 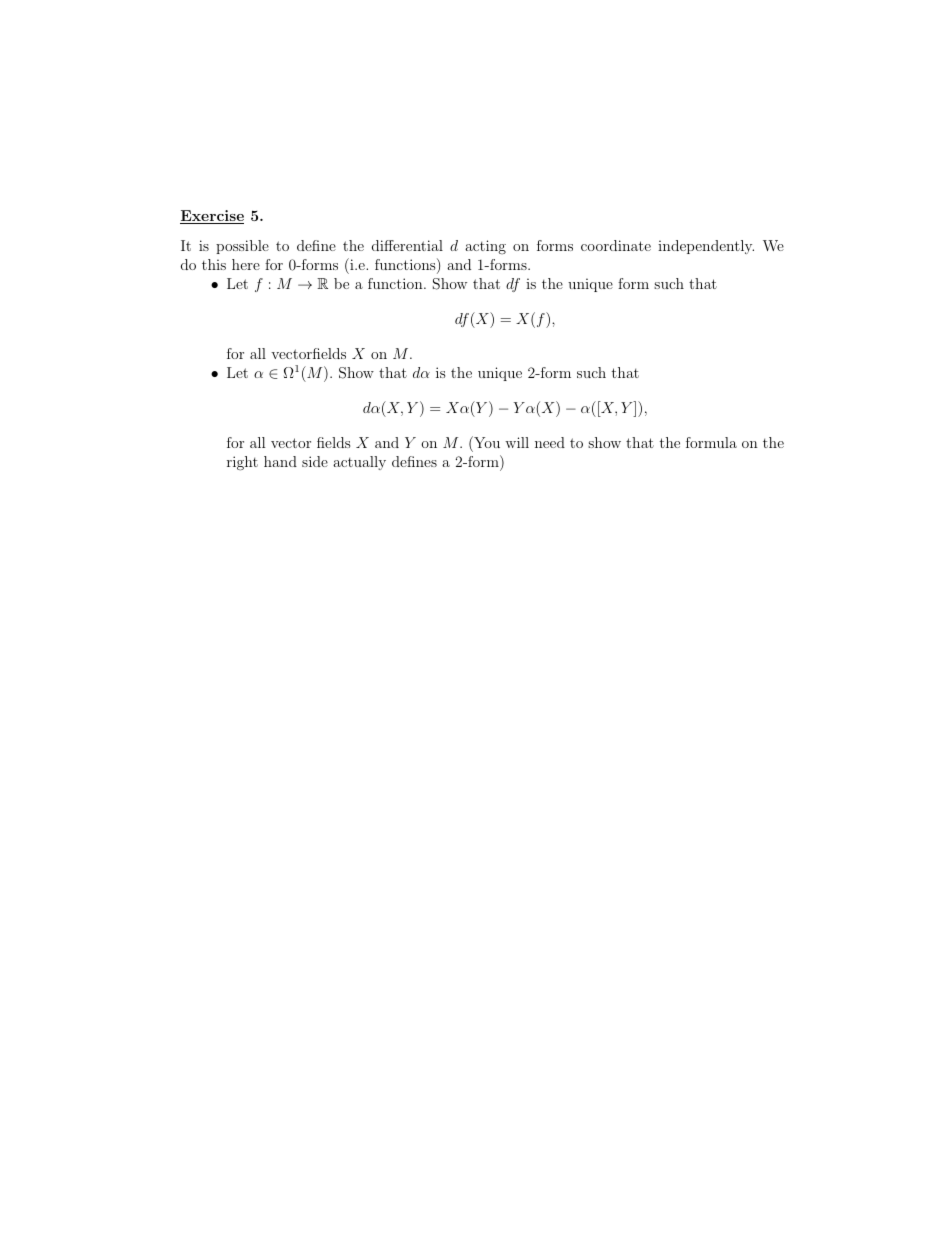 What do you see at coordinates (550, 442) in the screenshot?
I see `need` at bounding box center [550, 442].
